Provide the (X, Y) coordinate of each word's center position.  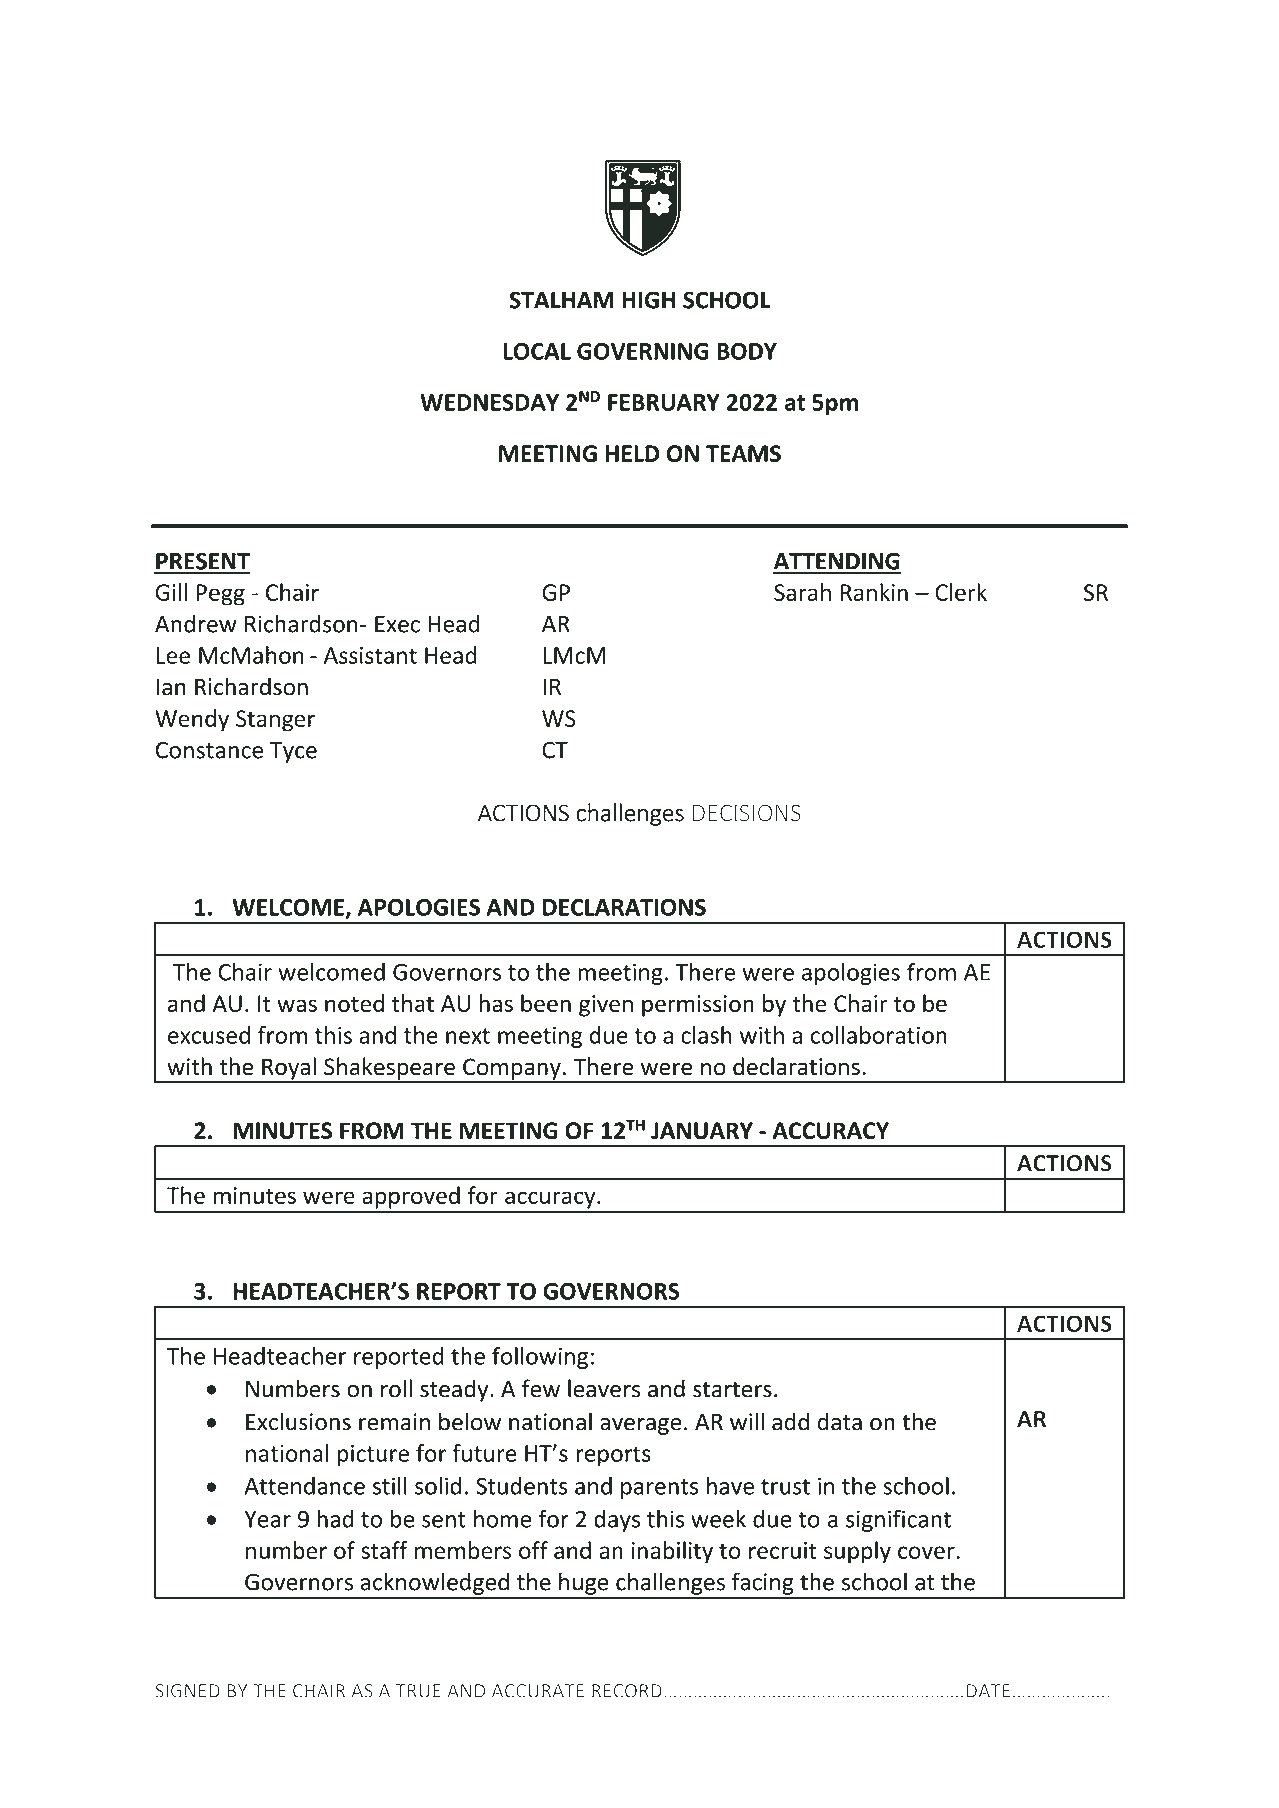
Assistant (370, 655)
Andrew (196, 623)
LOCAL (537, 351)
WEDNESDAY (489, 402)
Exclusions (298, 1421)
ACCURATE (538, 1691)
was (297, 1005)
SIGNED (187, 1691)
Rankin (874, 592)
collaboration (878, 1035)
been (546, 1003)
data (839, 1421)
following (540, 1357)
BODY (747, 351)
